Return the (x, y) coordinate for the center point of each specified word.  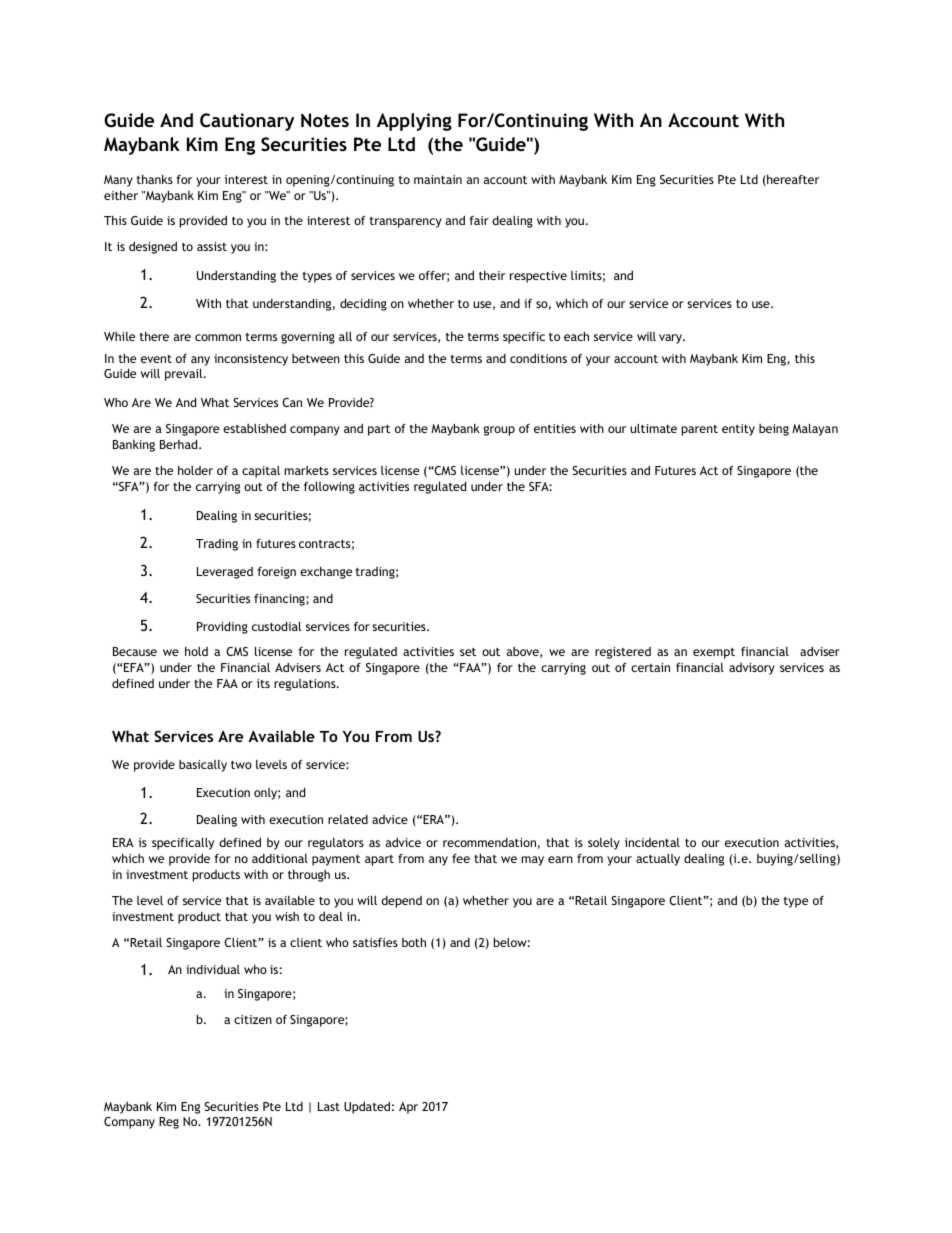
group (499, 431)
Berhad (180, 444)
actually (658, 860)
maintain (438, 179)
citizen (253, 1019)
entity (738, 430)
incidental (652, 842)
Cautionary (247, 122)
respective (538, 277)
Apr (408, 1108)
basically (203, 766)
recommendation (489, 842)
